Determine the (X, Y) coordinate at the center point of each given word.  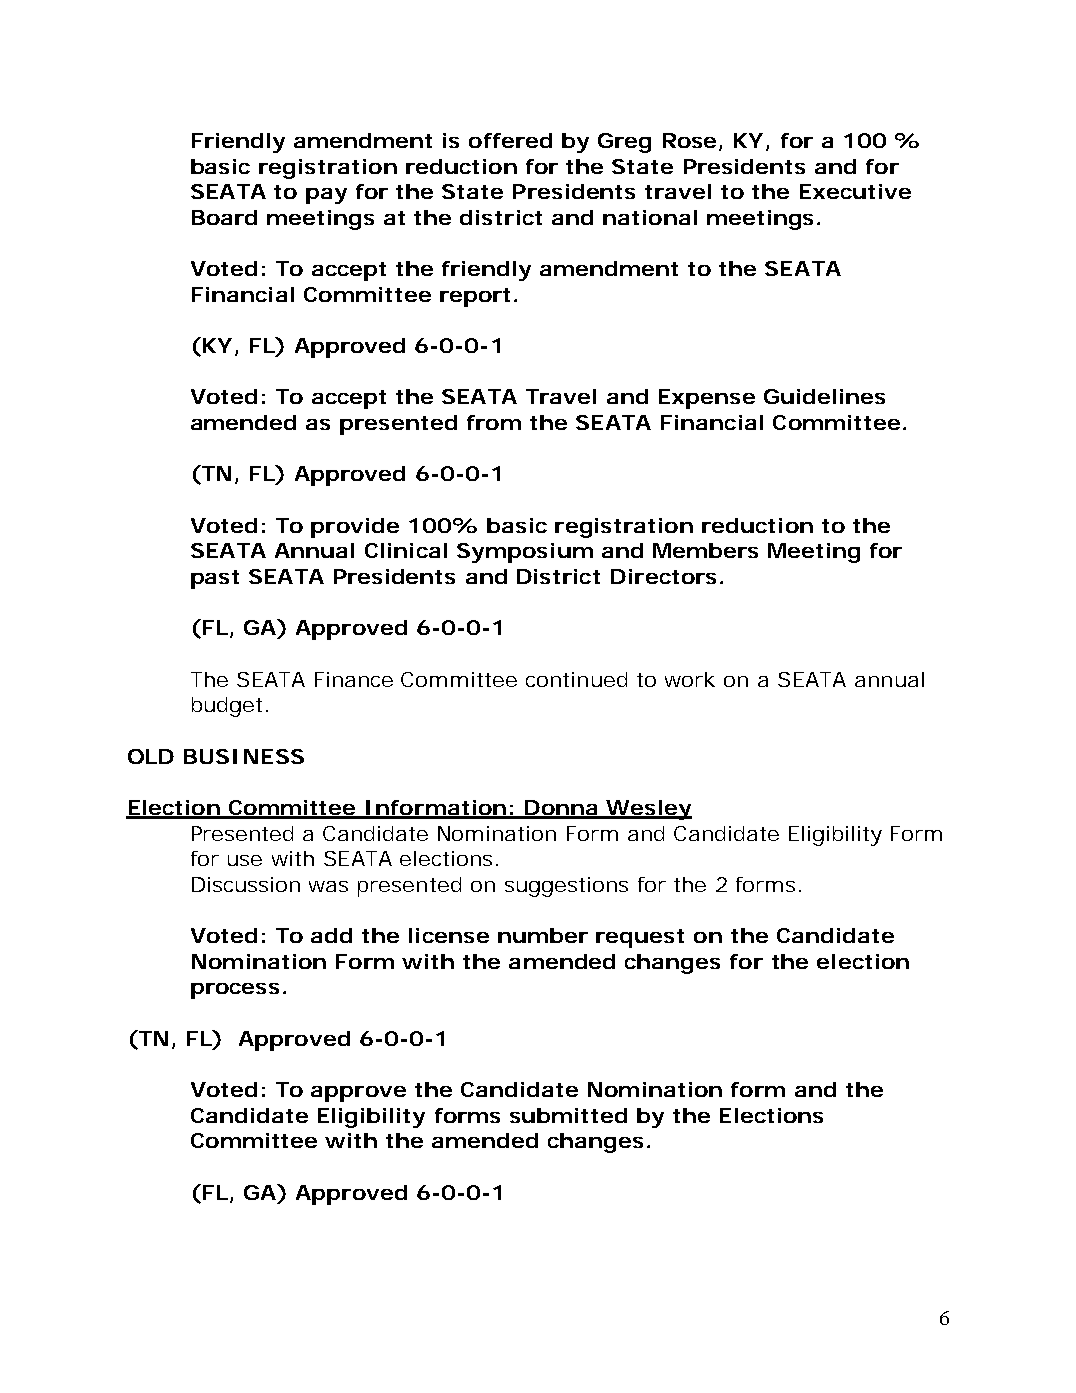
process (235, 991)
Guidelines (824, 396)
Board (224, 217)
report (477, 297)
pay (326, 196)
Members (705, 550)
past (215, 579)
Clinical (406, 550)
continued (576, 679)
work (690, 679)
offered (510, 140)
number (543, 935)
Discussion (246, 884)
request (640, 938)
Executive (855, 191)
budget (229, 707)
